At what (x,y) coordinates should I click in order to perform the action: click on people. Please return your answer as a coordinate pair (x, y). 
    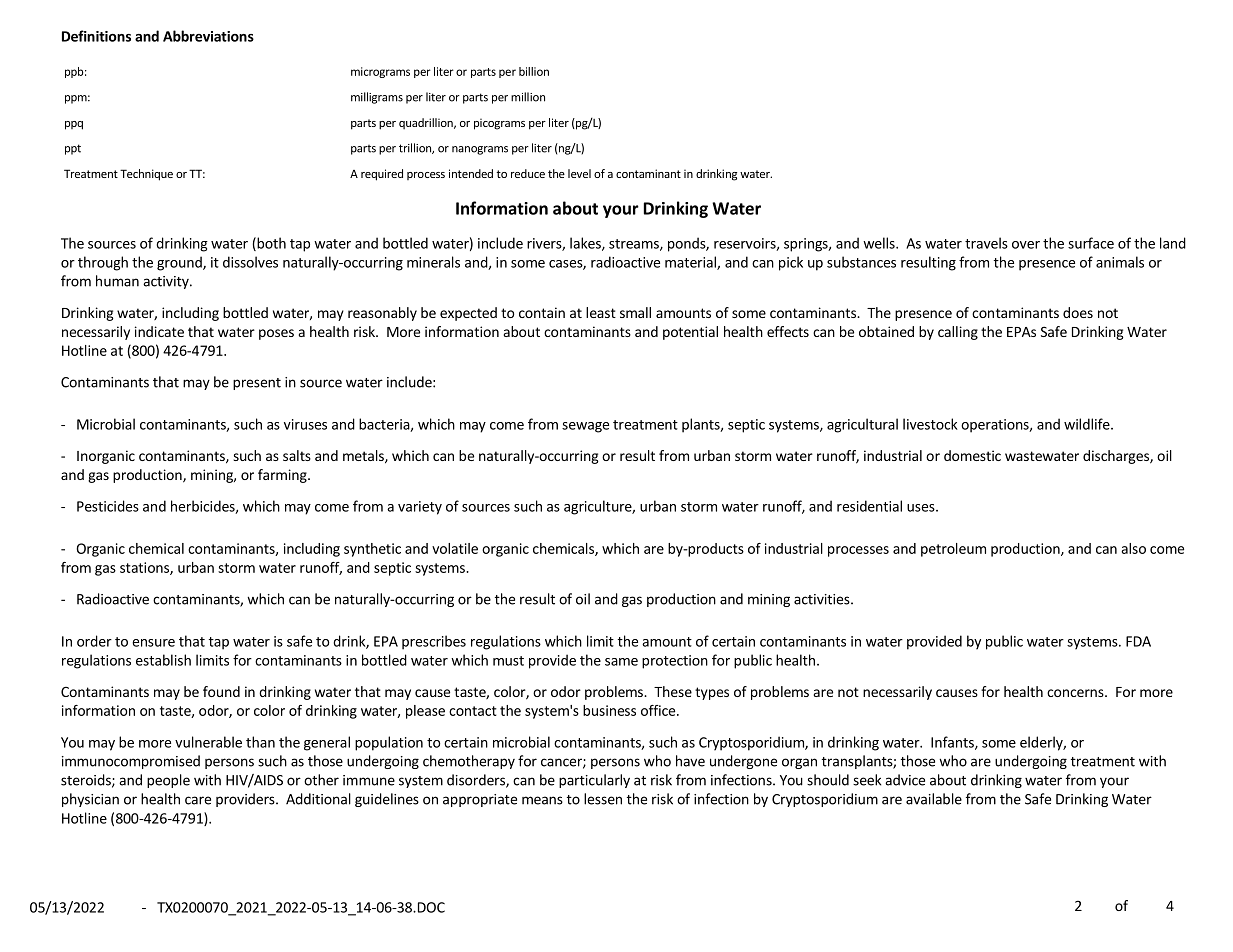
    Looking at the image, I should click on (168, 781).
